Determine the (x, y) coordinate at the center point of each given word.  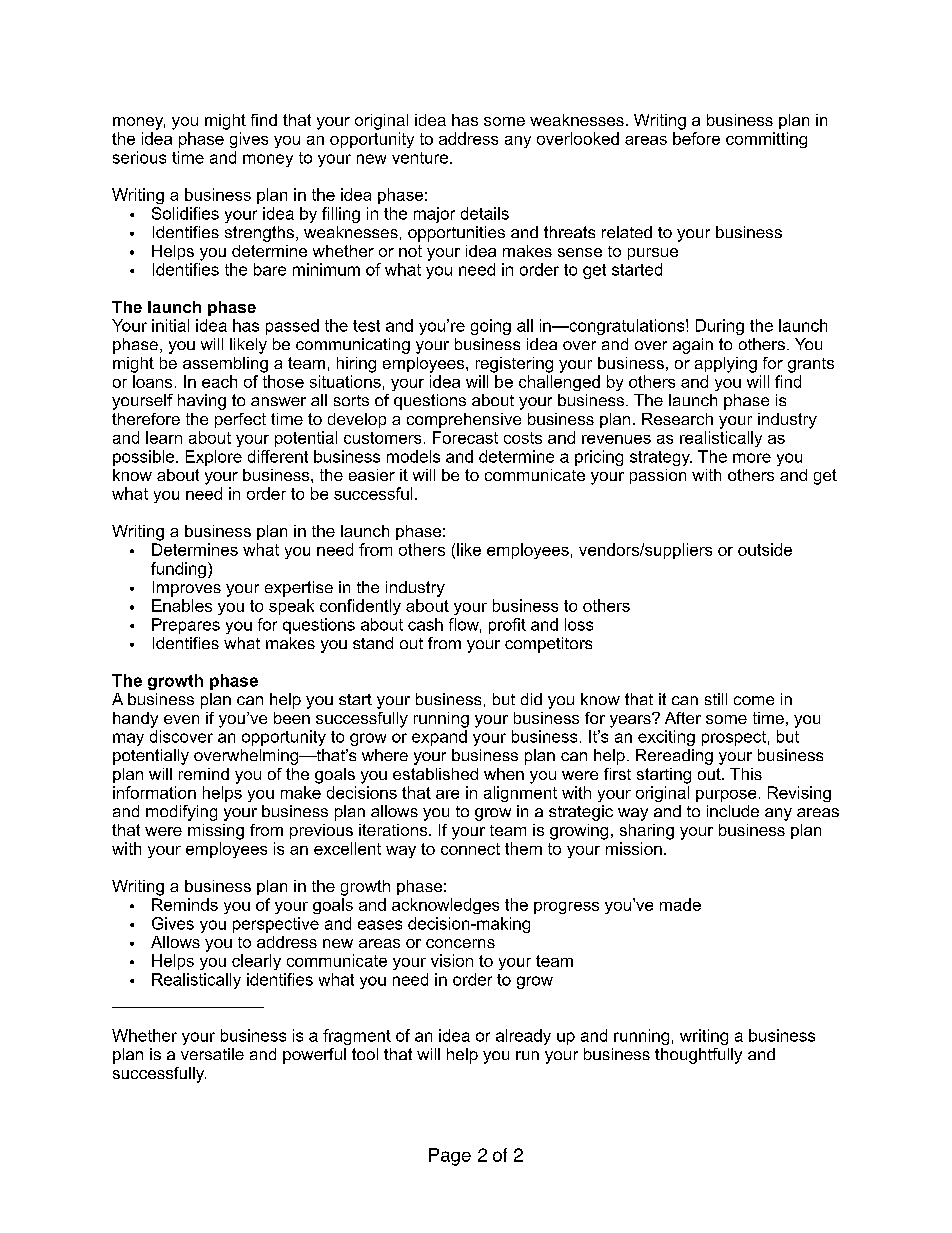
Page (450, 1157)
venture (420, 158)
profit (507, 626)
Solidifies (185, 213)
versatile (212, 1054)
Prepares (186, 626)
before (696, 138)
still (716, 699)
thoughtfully (698, 1056)
